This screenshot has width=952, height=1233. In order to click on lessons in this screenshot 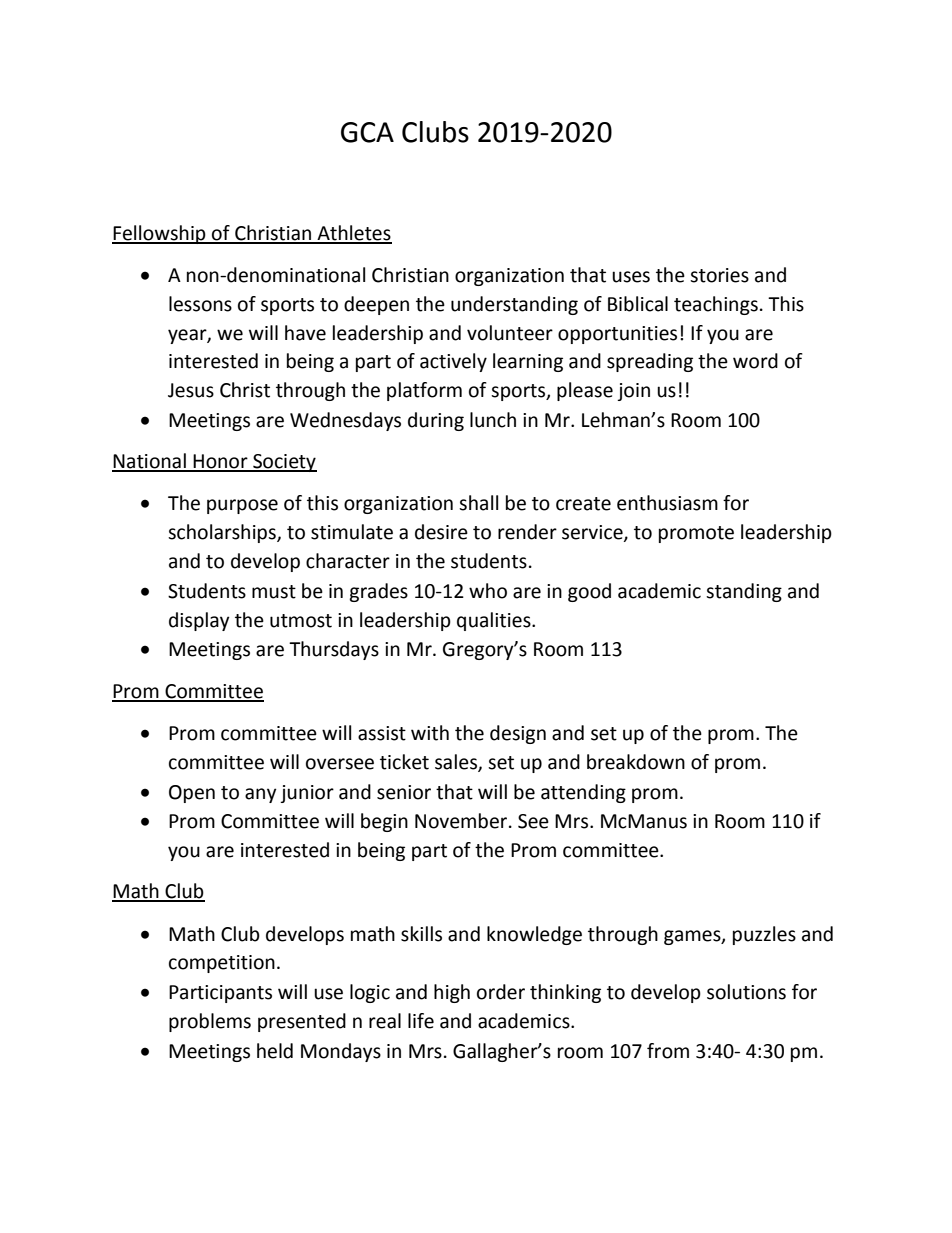, I will do `click(200, 304)`.
